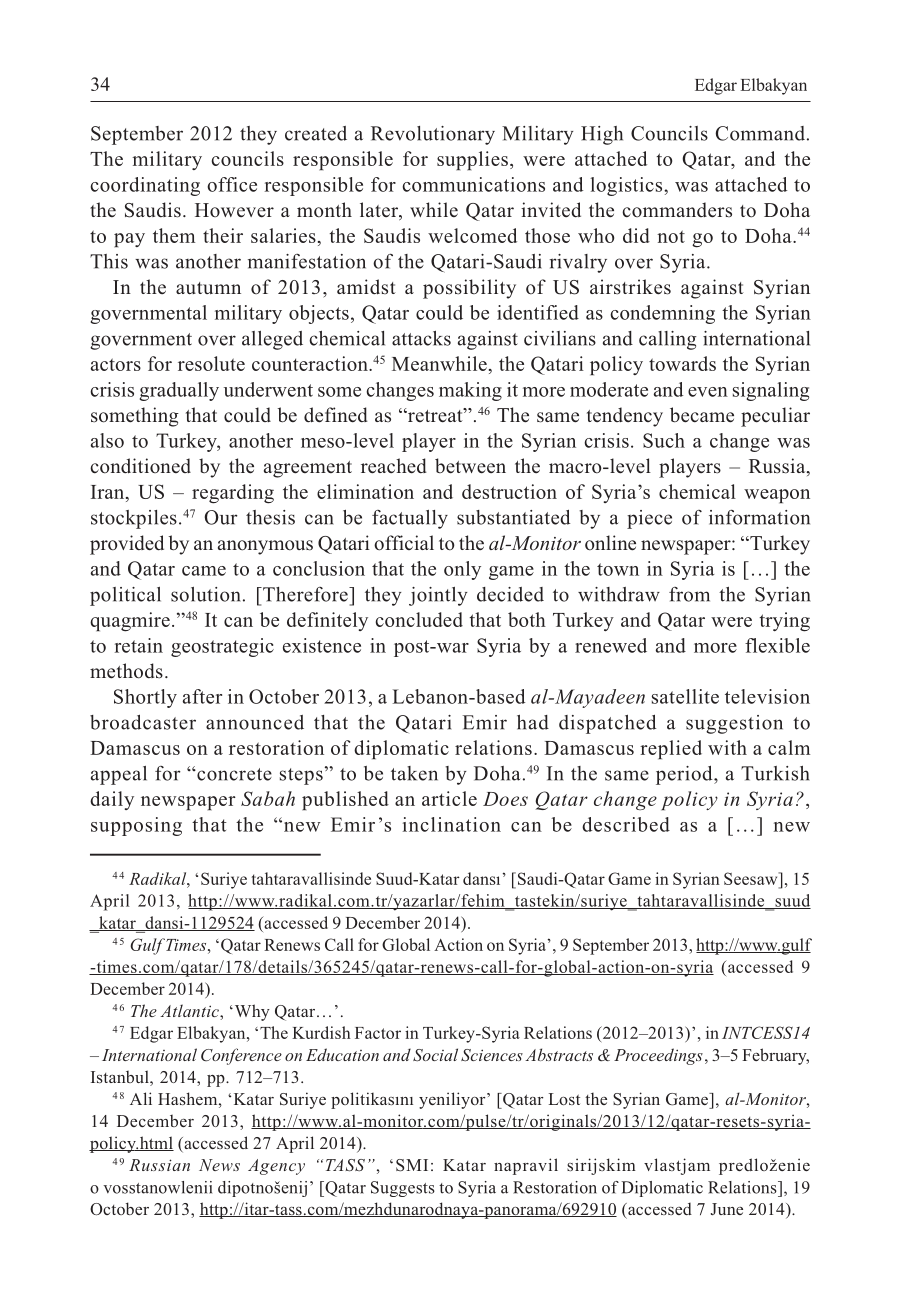 This document has height=1316, width=911. What do you see at coordinates (472, 161) in the document?
I see `supplies` at bounding box center [472, 161].
